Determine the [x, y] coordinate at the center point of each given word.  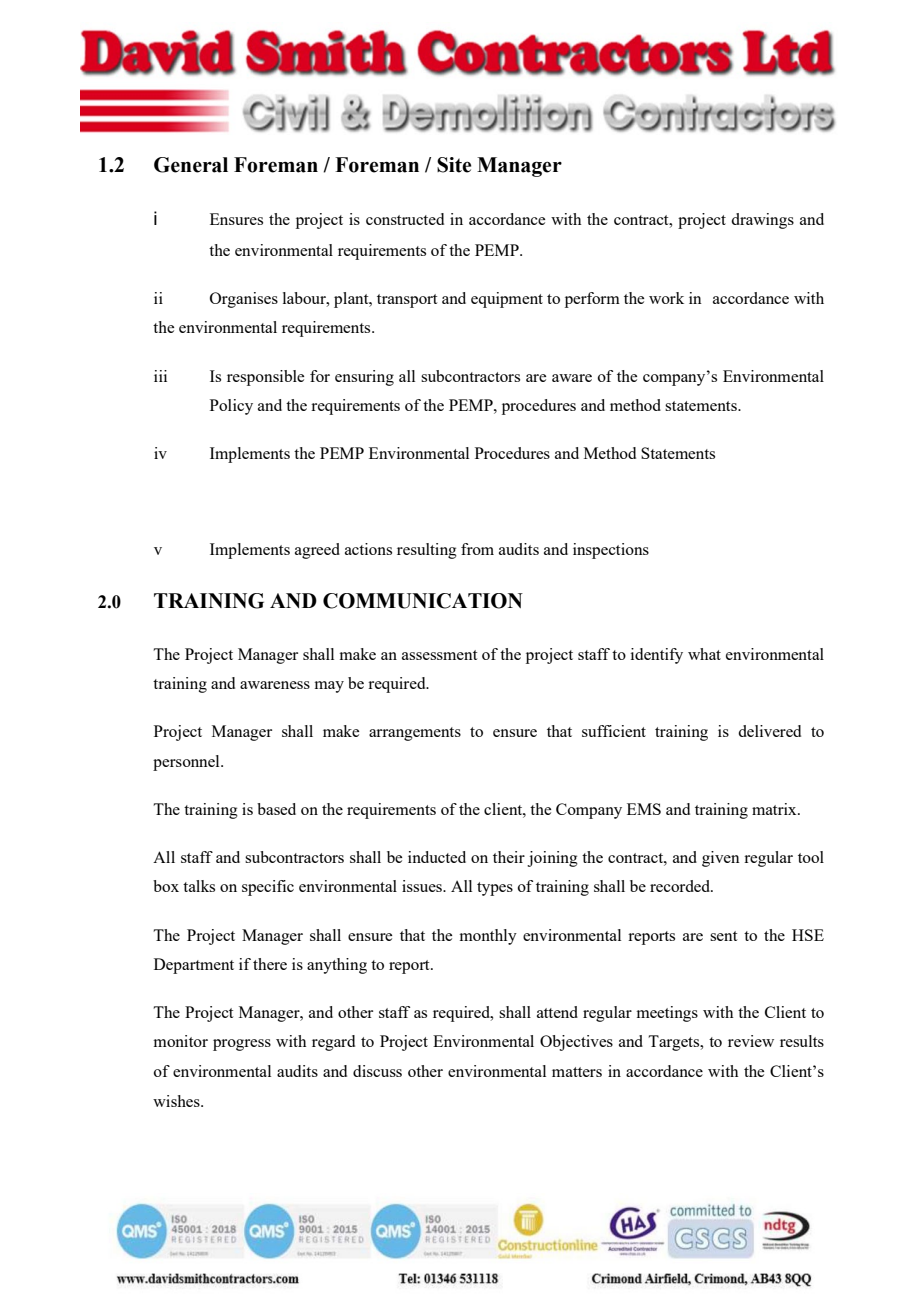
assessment [439, 655]
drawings [762, 221]
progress [242, 1045]
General [191, 165]
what [704, 654]
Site [454, 165]
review [751, 1041]
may [329, 687]
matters [577, 1072]
